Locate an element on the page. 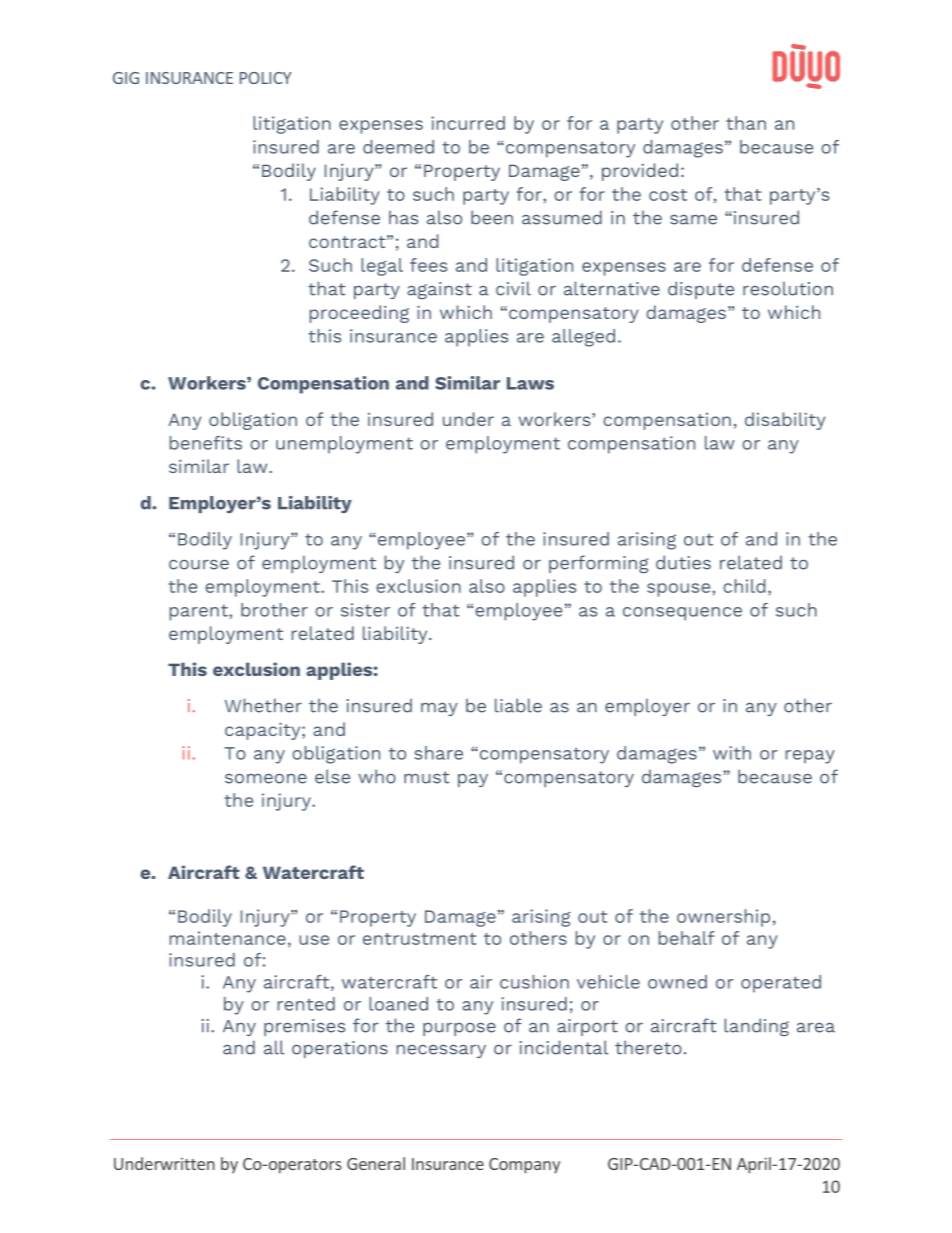 This document has height=1233, width=952. dispute is located at coordinates (701, 290).
